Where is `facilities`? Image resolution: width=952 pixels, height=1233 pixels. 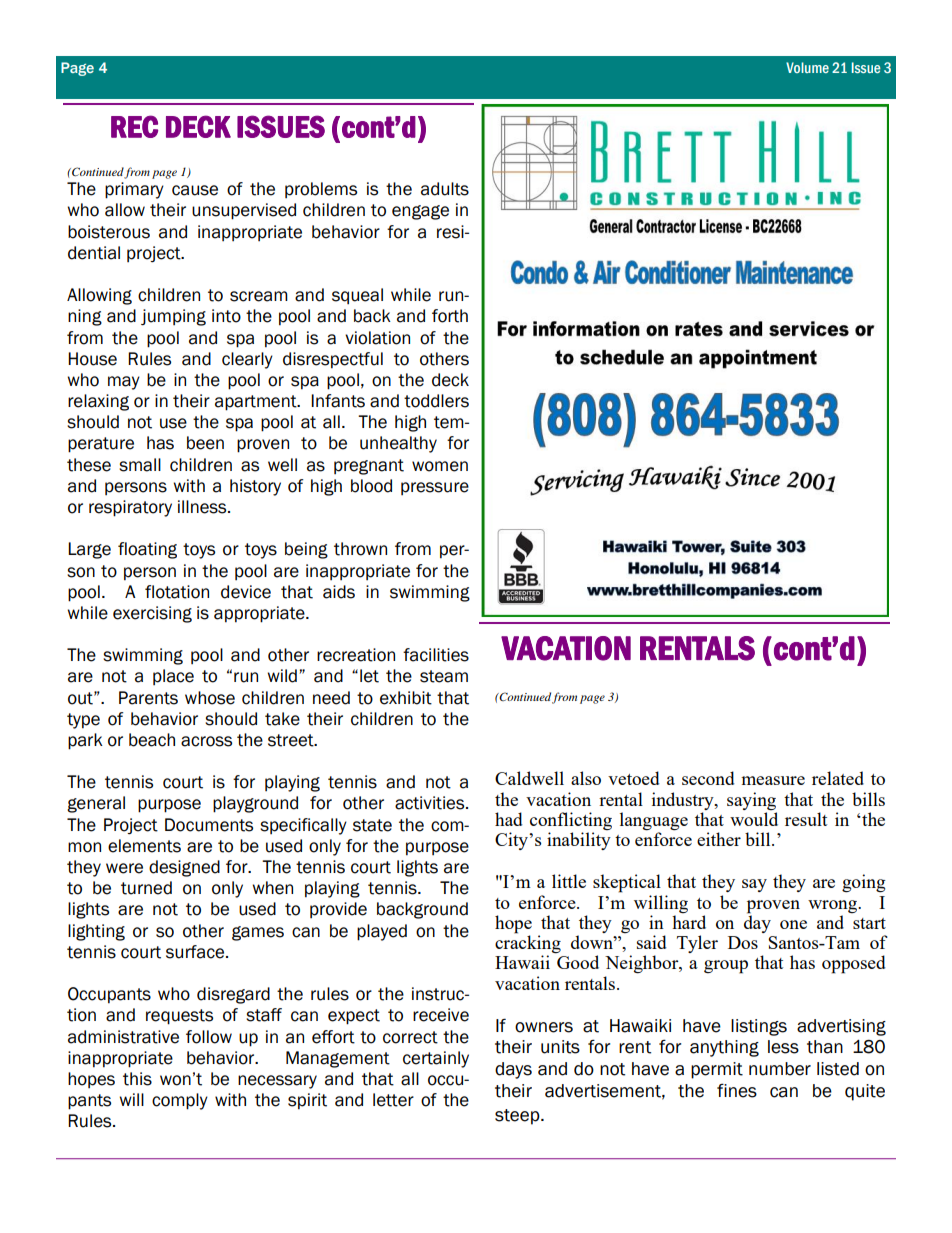 facilities is located at coordinates (436, 655).
